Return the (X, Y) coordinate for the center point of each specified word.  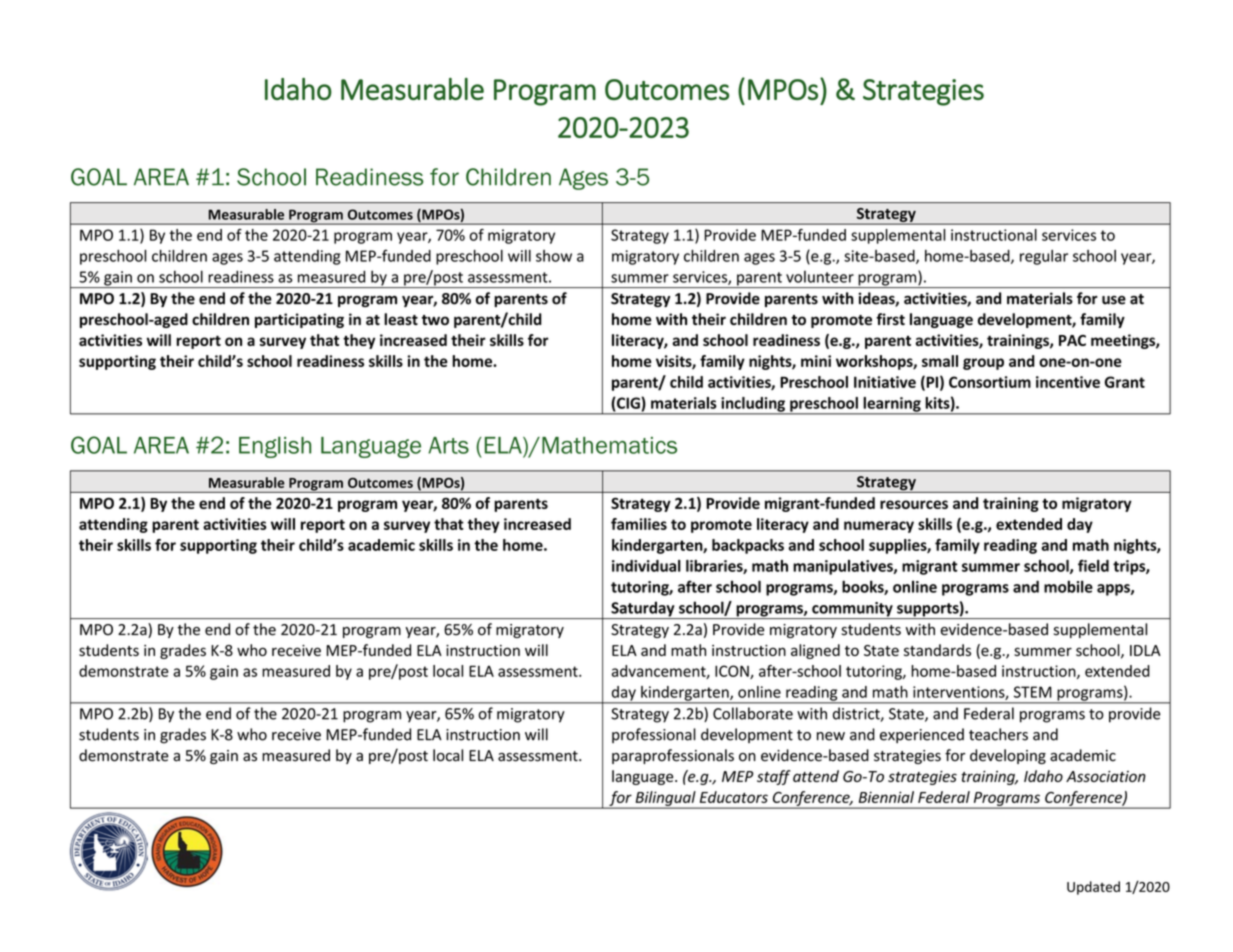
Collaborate (753, 713)
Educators (734, 797)
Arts (448, 445)
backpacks (748, 546)
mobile (1068, 586)
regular (1044, 257)
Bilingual (665, 799)
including (753, 405)
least (401, 319)
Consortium (990, 382)
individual (646, 566)
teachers (998, 734)
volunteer (820, 276)
